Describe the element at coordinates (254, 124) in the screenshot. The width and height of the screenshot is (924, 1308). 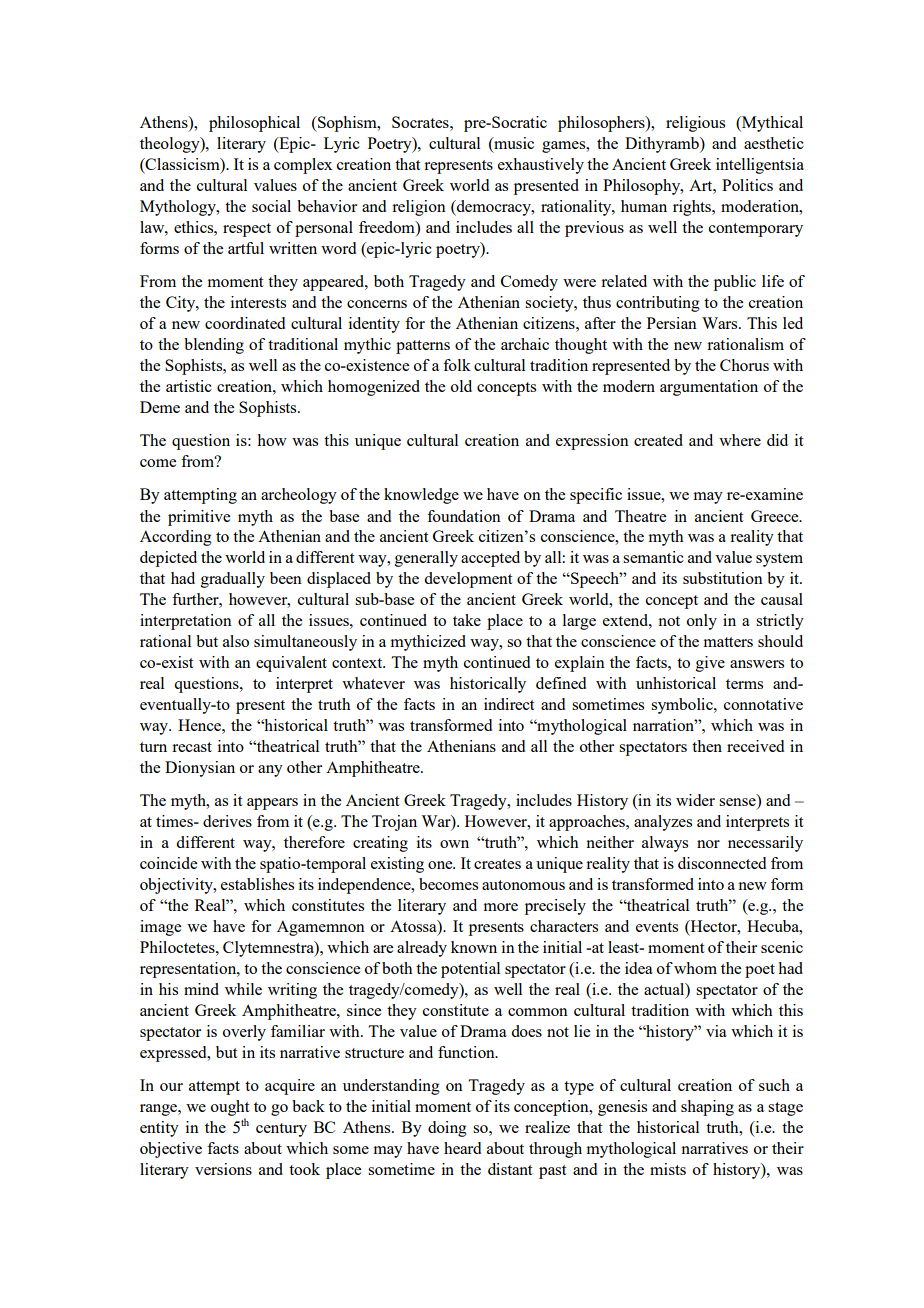
I see `philosophical` at that location.
